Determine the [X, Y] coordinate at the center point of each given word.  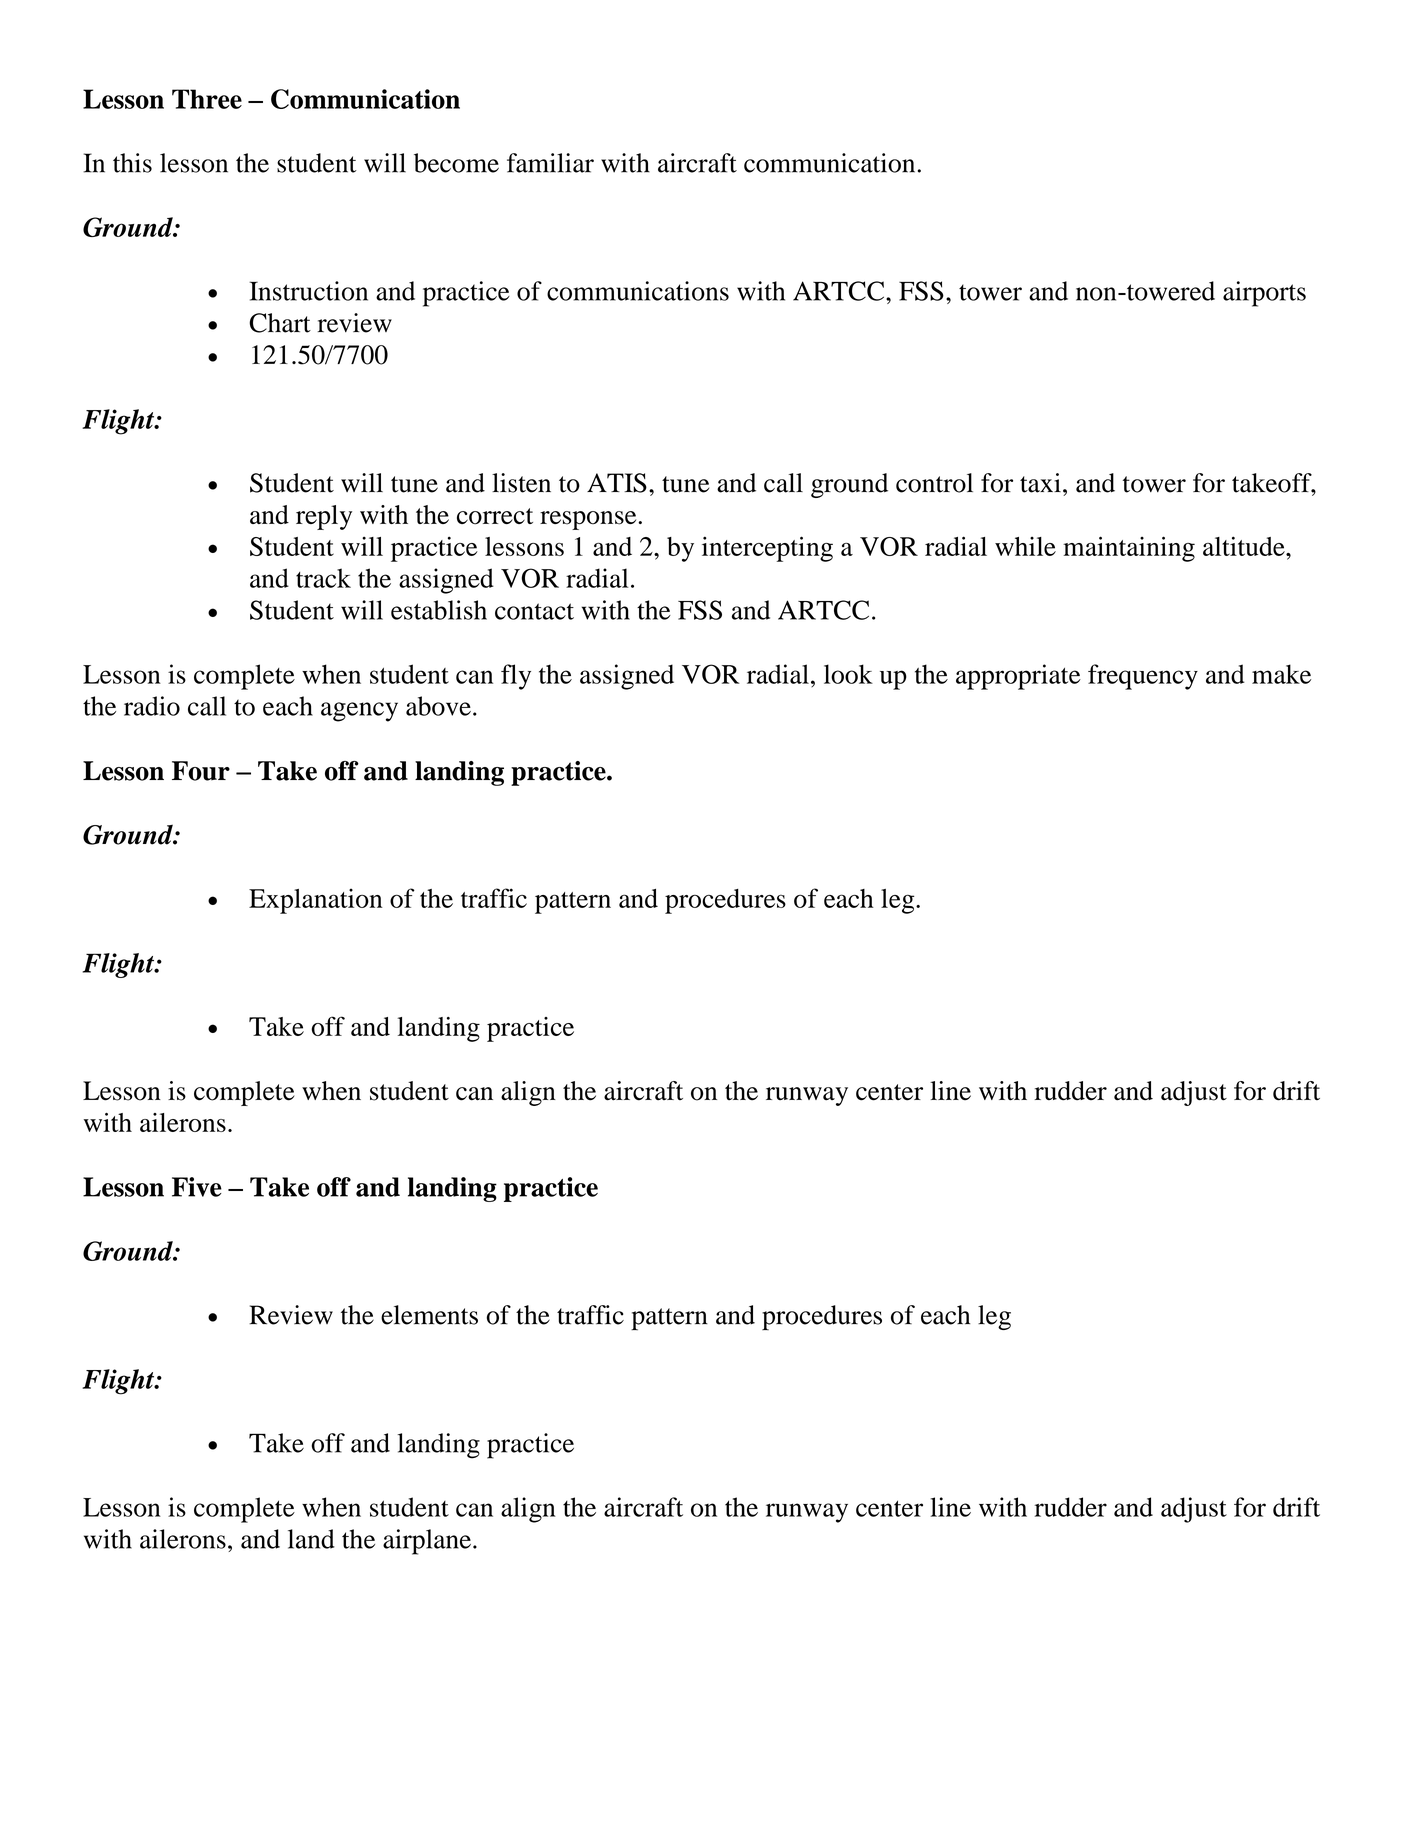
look [848, 674]
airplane [427, 1542]
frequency [1143, 677]
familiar [550, 163]
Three [207, 99]
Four [201, 771]
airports [1264, 294]
